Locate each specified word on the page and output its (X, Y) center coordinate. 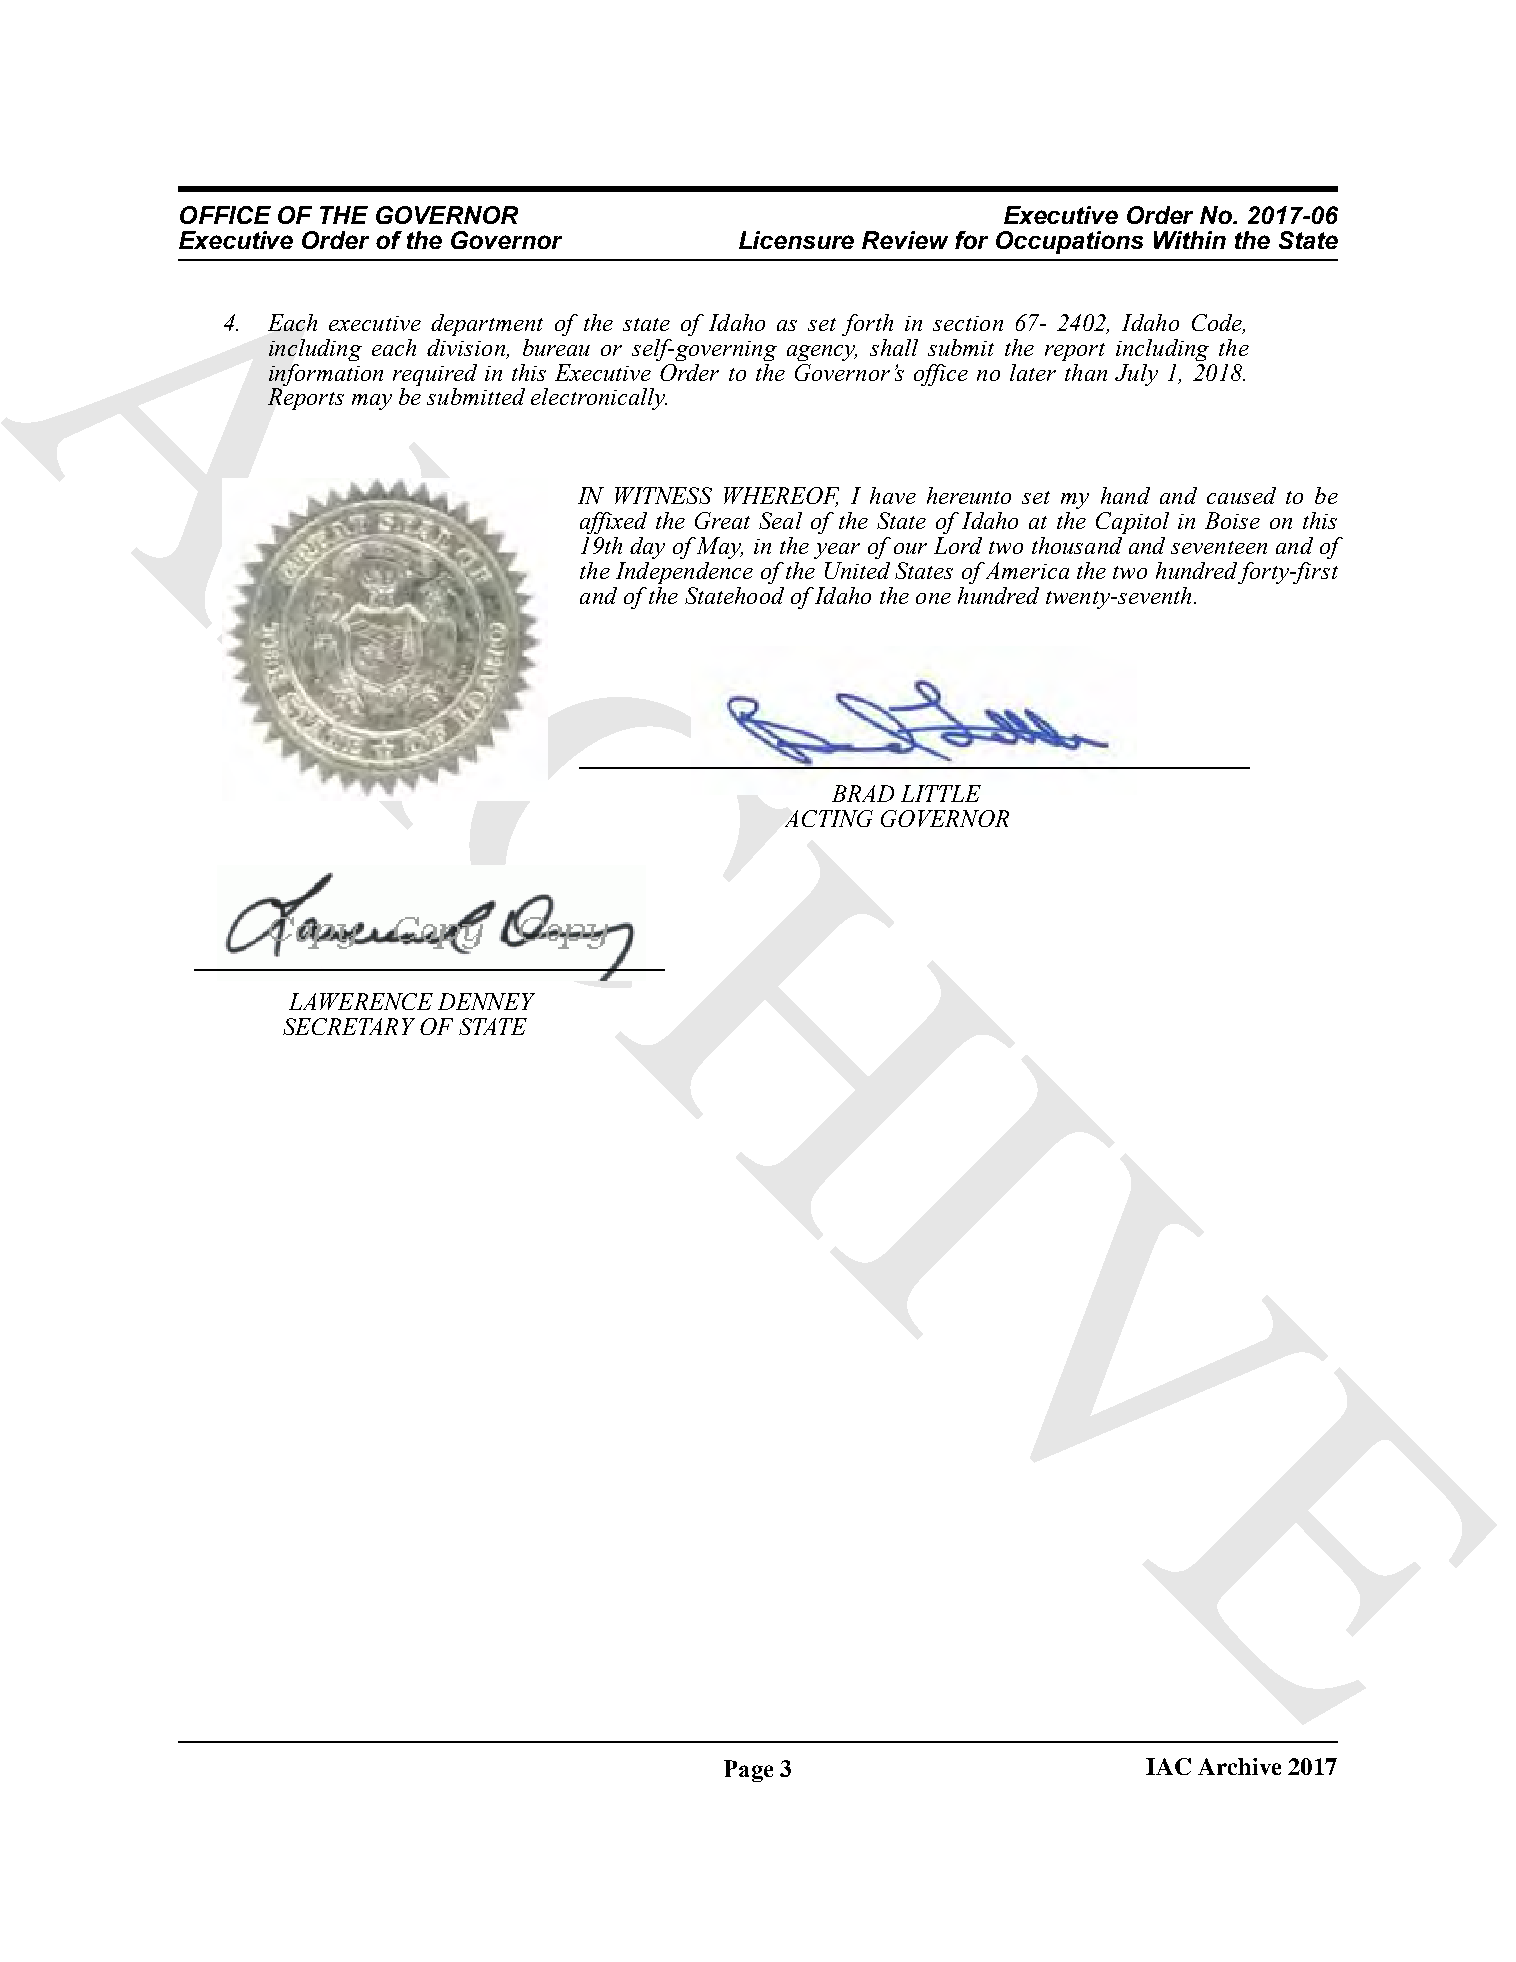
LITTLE (941, 793)
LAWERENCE (361, 1001)
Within (1190, 240)
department (487, 325)
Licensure (796, 240)
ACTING (829, 818)
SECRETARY (349, 1026)
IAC (1168, 1766)
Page (748, 1771)
